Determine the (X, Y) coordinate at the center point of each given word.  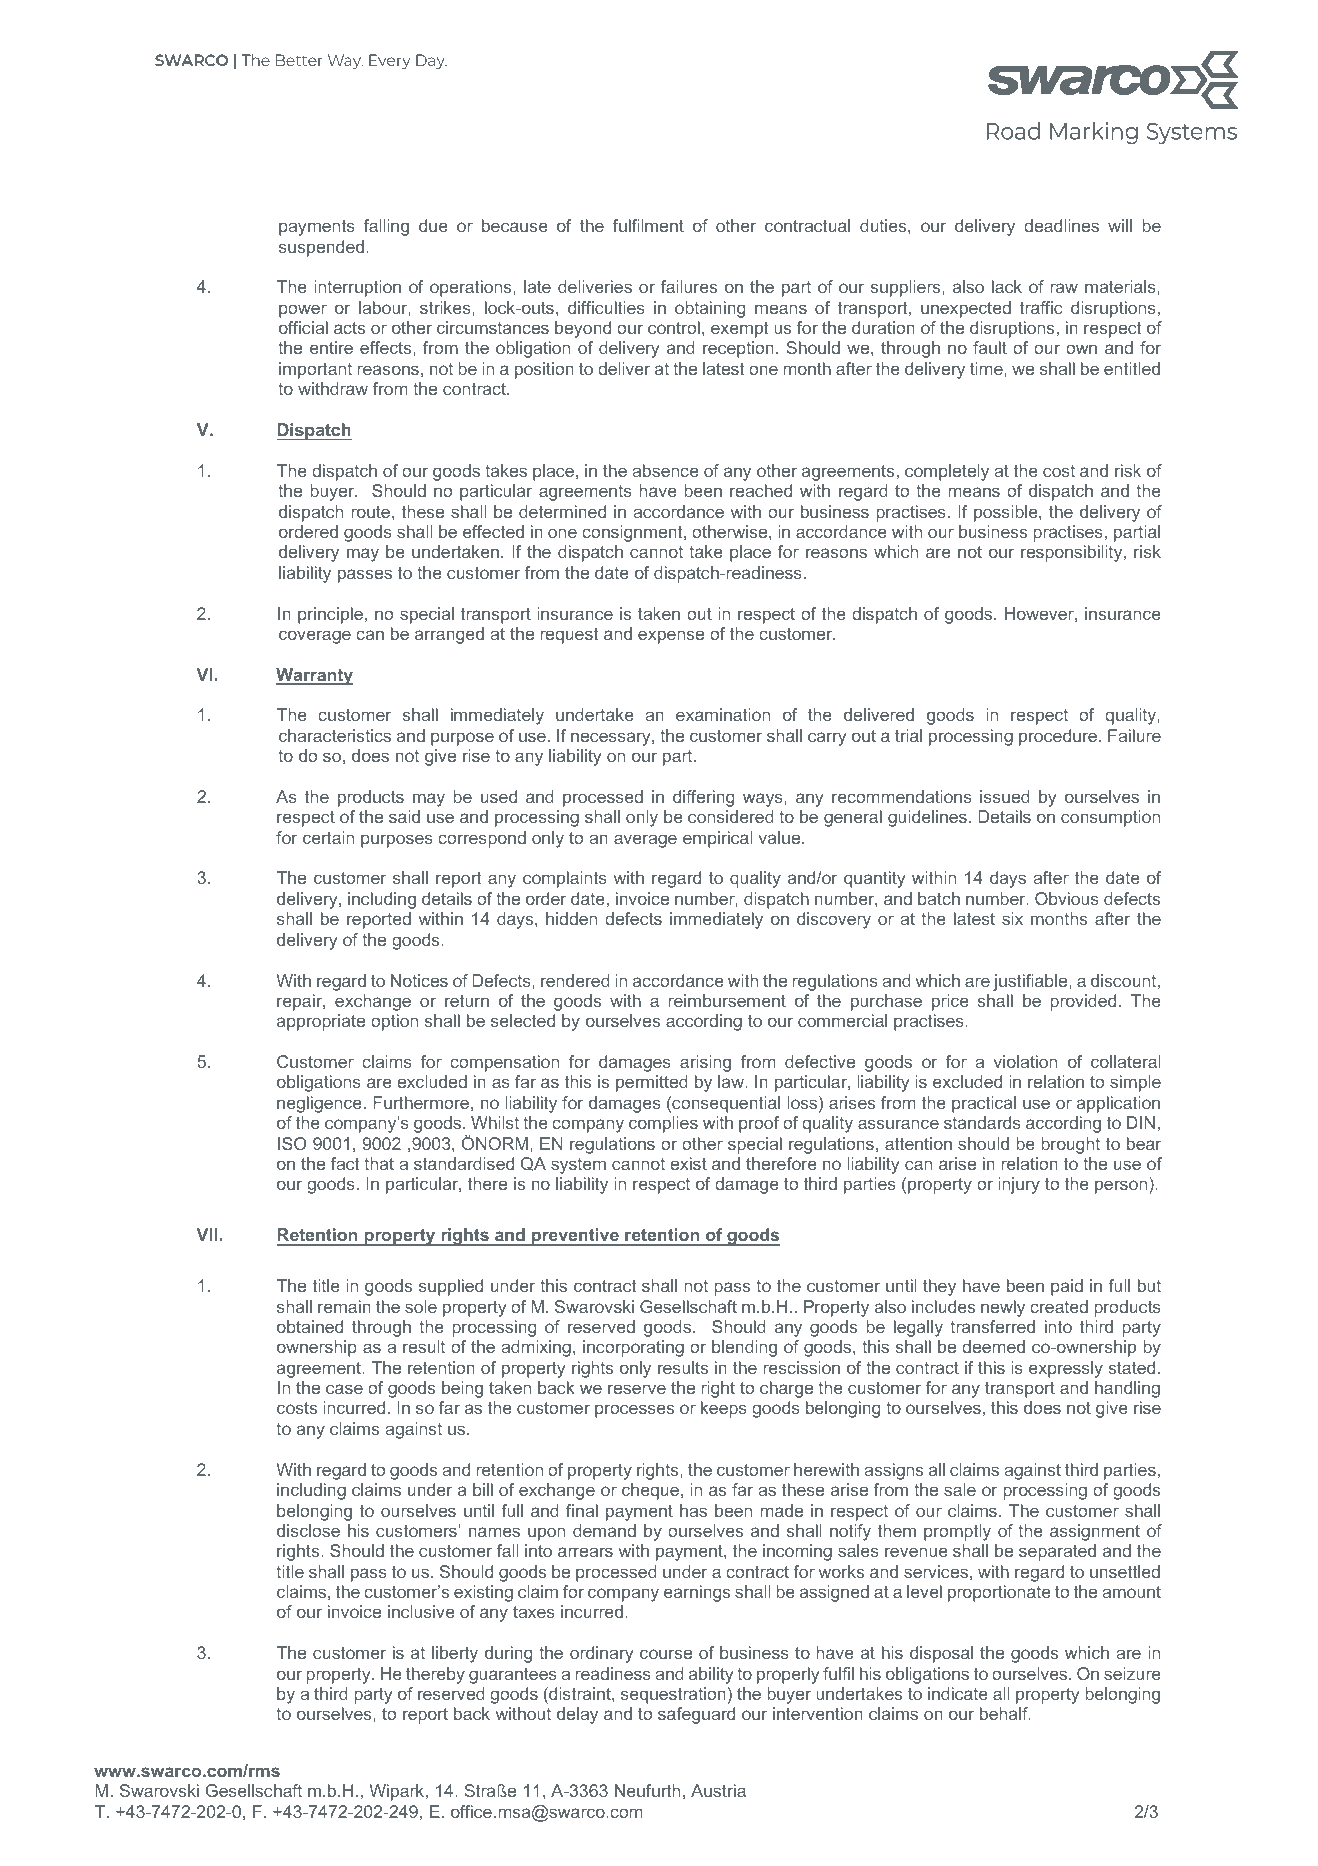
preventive (575, 1237)
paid (1067, 1287)
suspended (321, 248)
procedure (1058, 737)
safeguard (696, 1715)
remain (344, 1306)
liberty (455, 1654)
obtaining (710, 309)
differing (703, 798)
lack (1007, 286)
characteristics (335, 735)
